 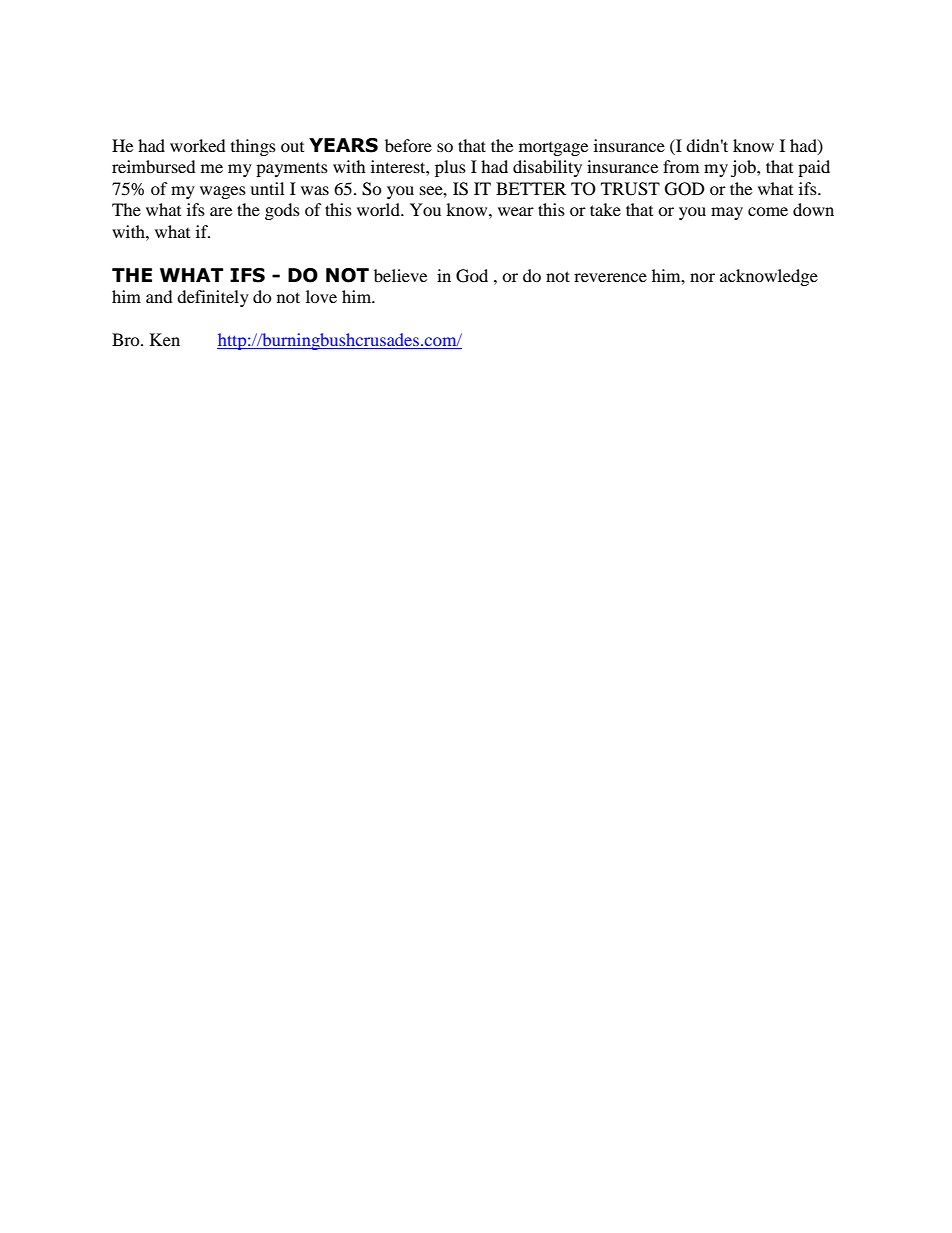 I want to click on love, so click(x=321, y=296).
